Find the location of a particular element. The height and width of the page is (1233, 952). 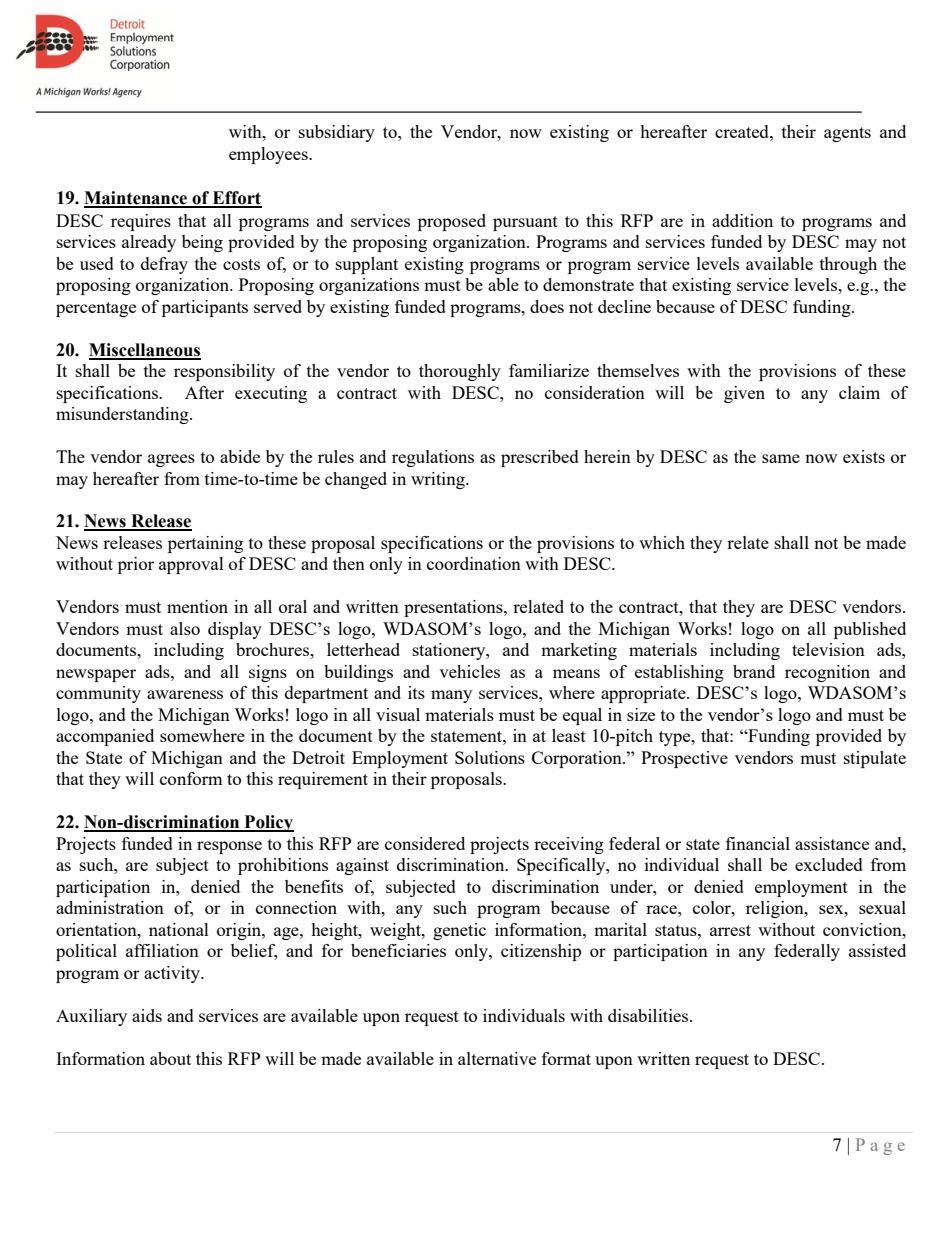

television is located at coordinates (828, 649).
